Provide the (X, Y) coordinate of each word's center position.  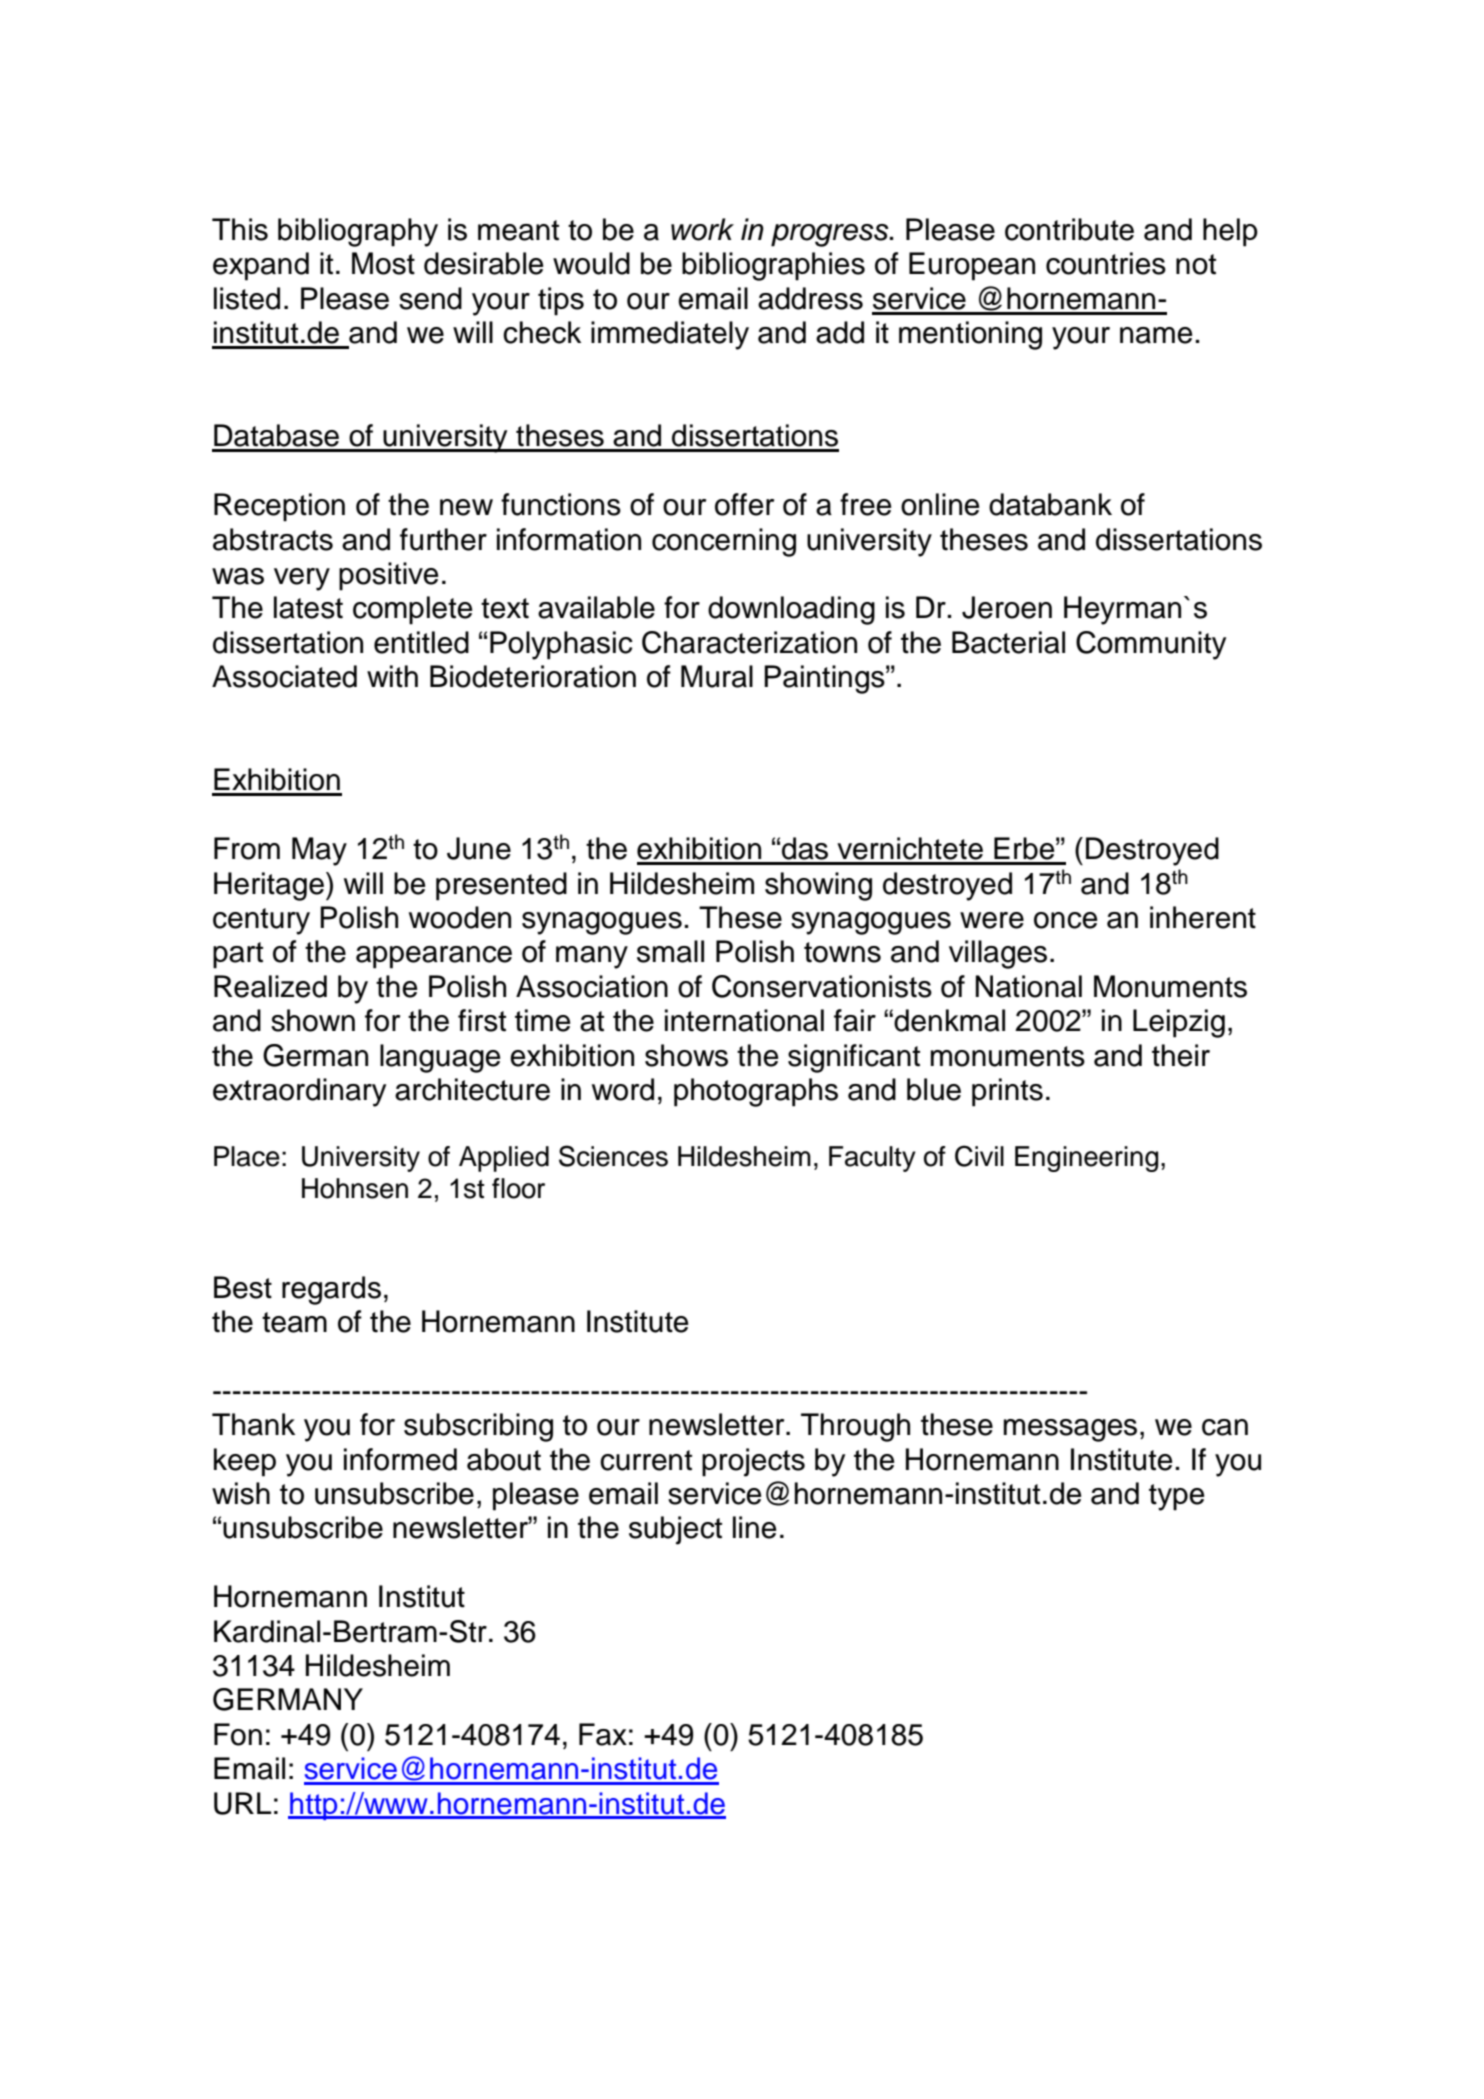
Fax (603, 1734)
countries (1106, 263)
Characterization (749, 642)
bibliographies (773, 266)
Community (1151, 645)
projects (753, 1462)
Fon (238, 1734)
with (392, 676)
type (1176, 1497)
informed (400, 1459)
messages (1070, 1430)
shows (686, 1055)
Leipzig (1179, 1023)
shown (313, 1020)
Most (383, 263)
